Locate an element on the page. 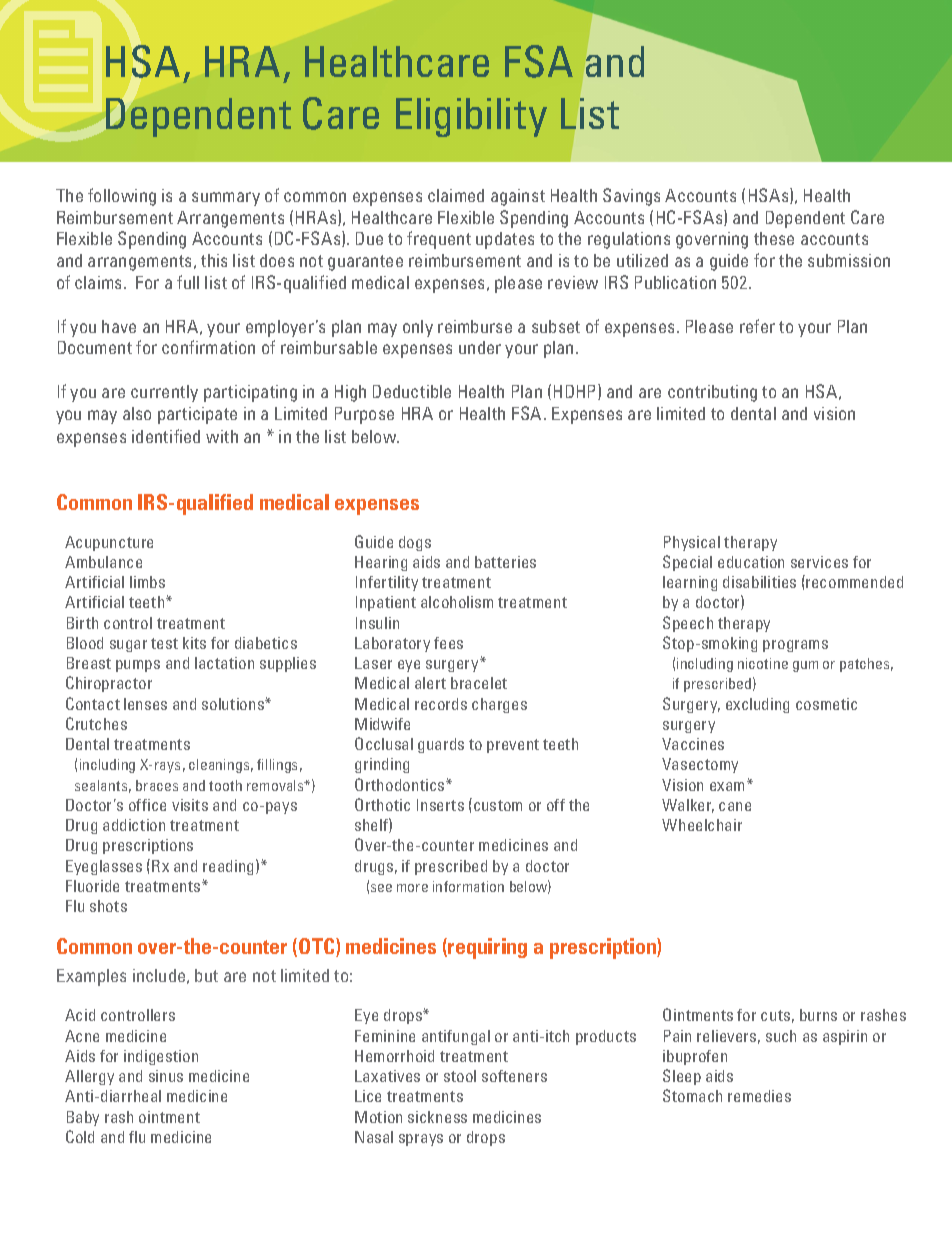  sinus is located at coordinates (166, 1076).
